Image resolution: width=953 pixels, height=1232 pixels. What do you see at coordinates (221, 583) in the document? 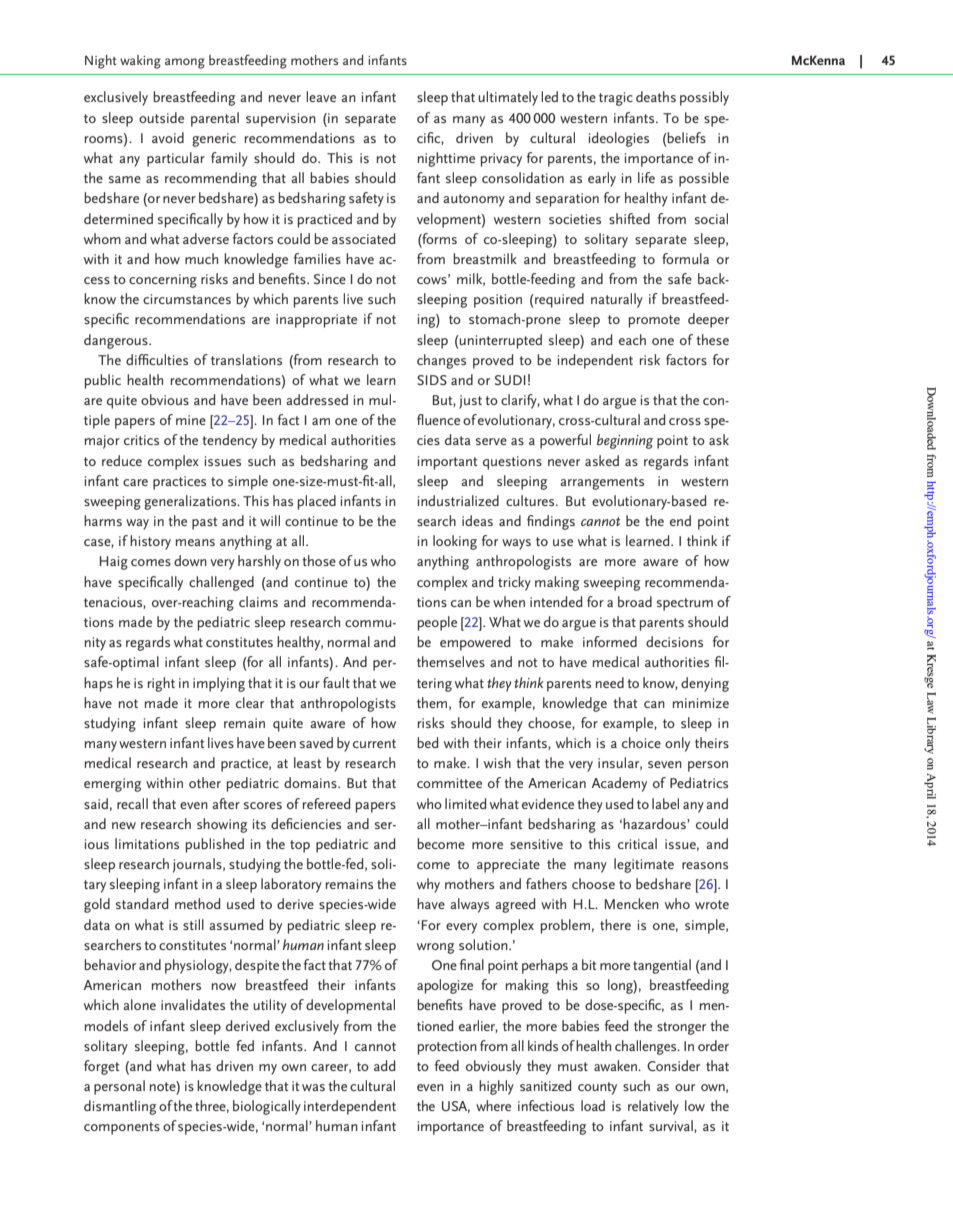
I see `challenged` at bounding box center [221, 583].
